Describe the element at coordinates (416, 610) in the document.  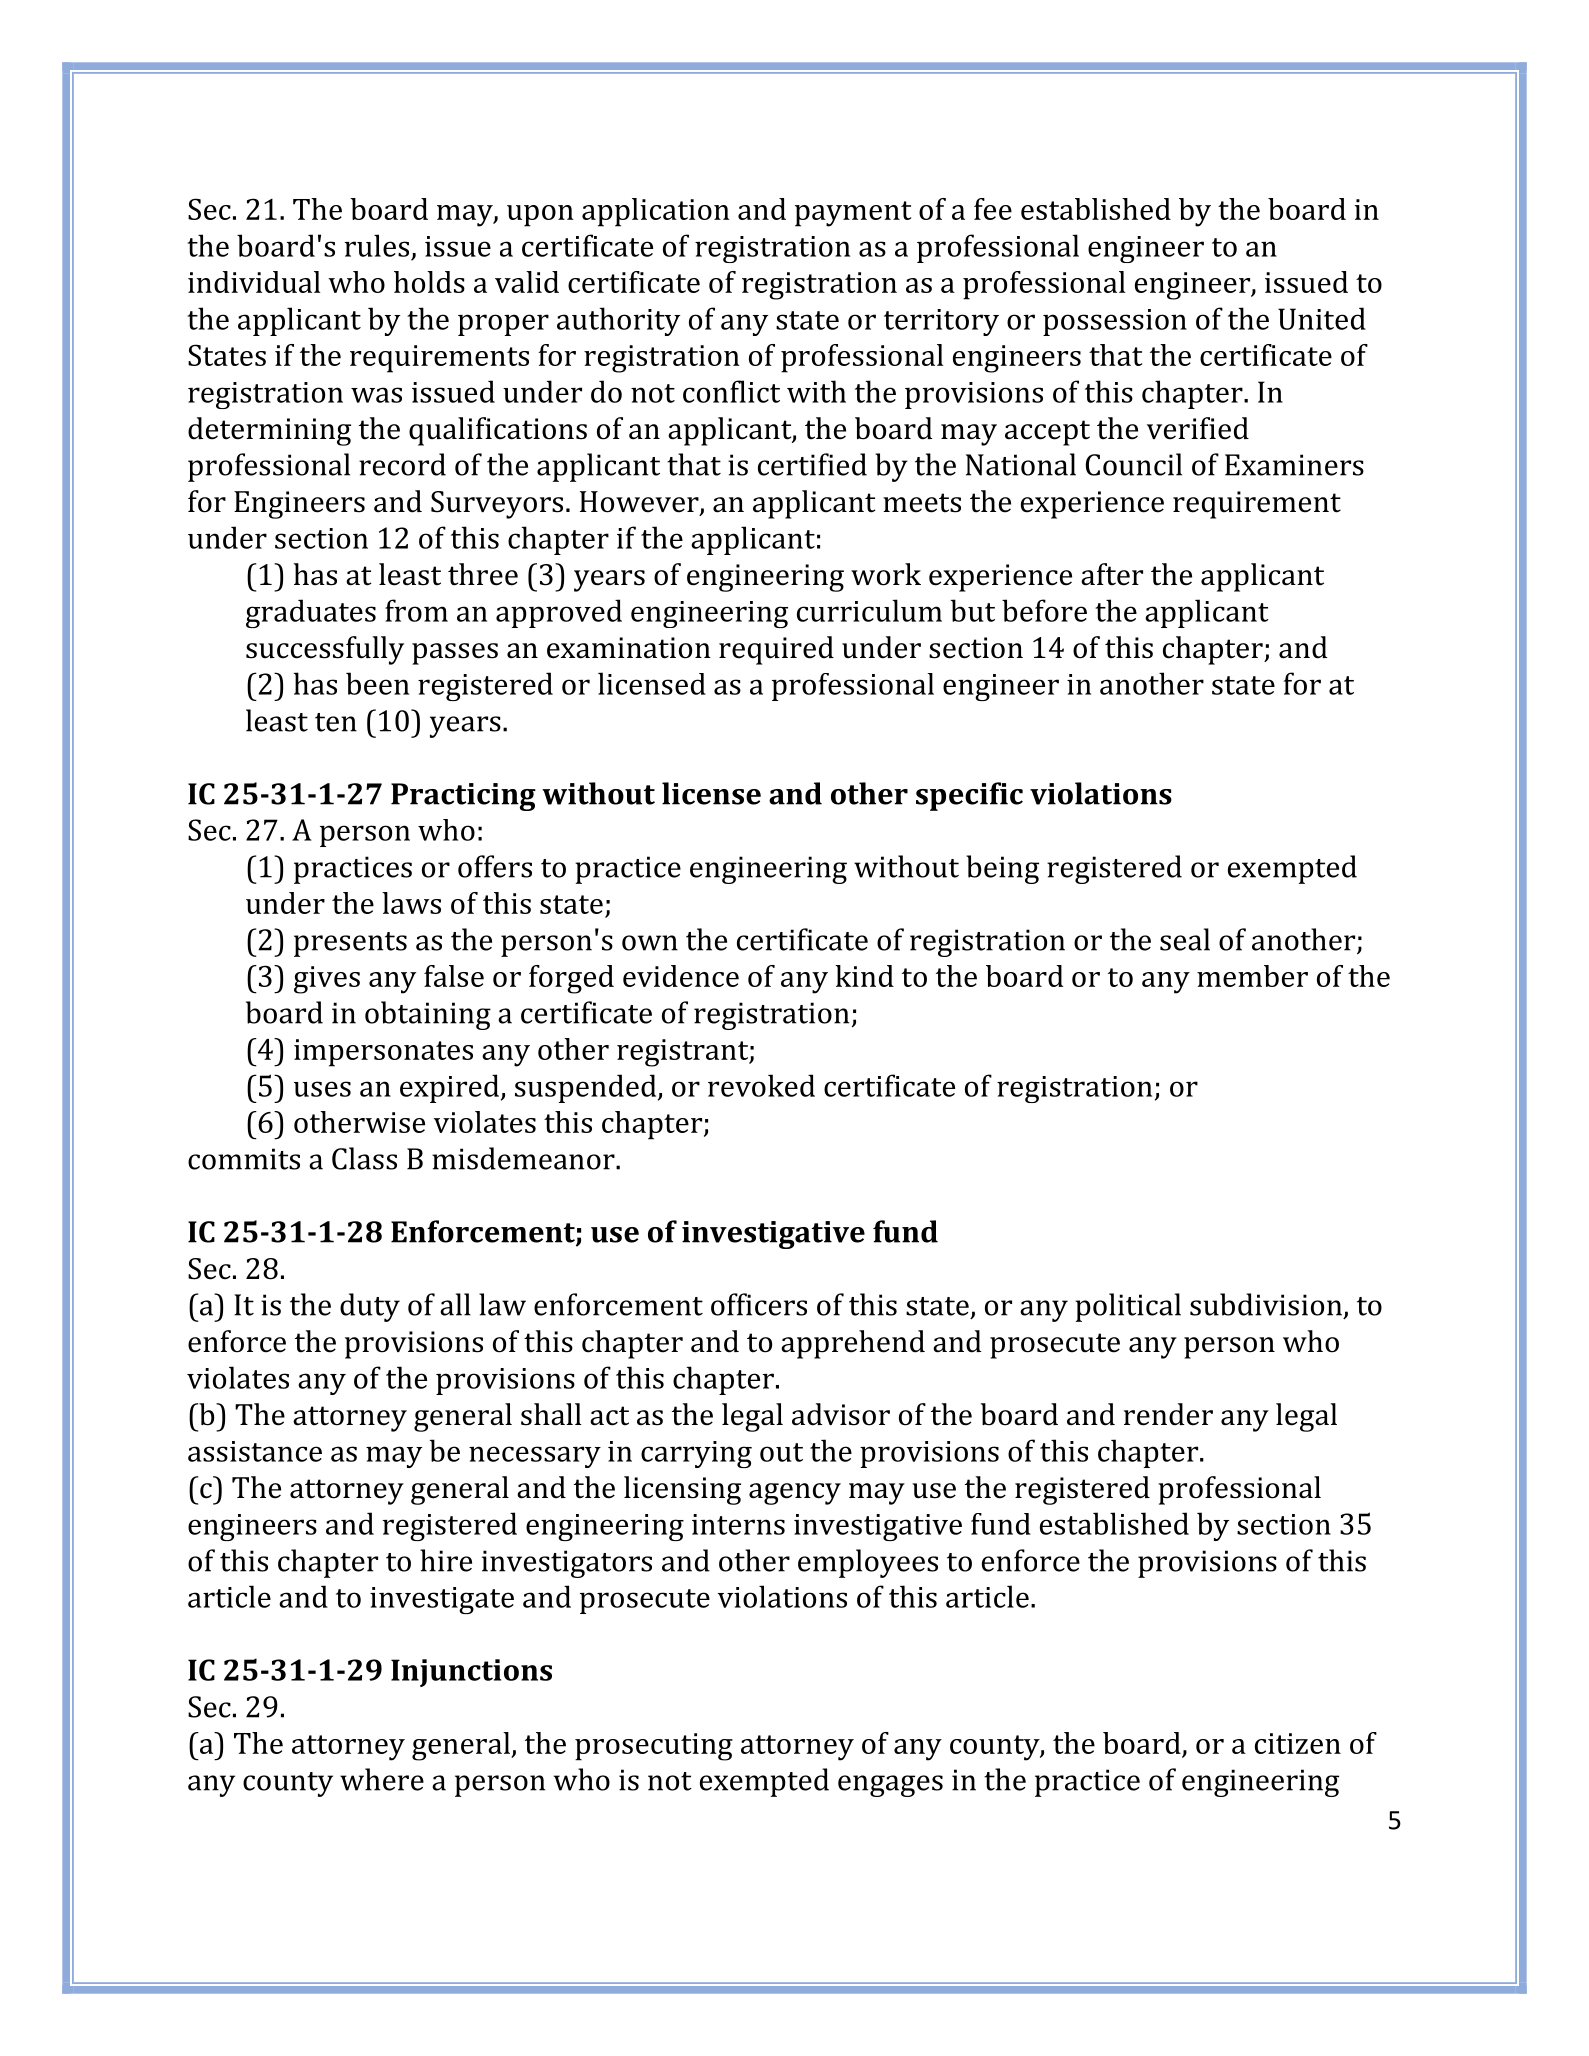
I see `from` at that location.
